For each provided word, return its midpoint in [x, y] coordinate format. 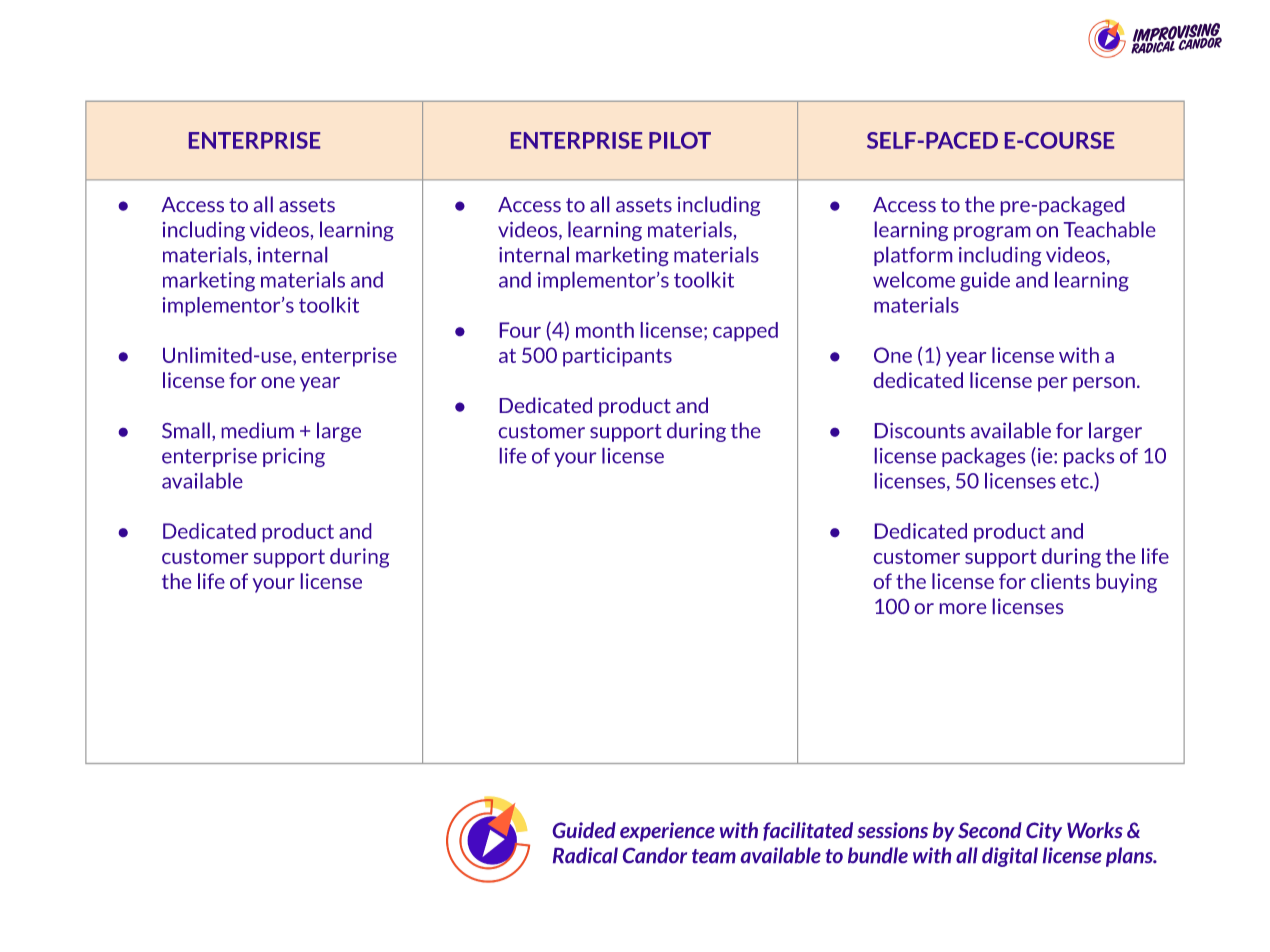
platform [913, 256]
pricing [294, 457]
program [992, 233]
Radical [585, 855]
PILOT [680, 140]
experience [667, 832]
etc [1076, 481]
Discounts [920, 430]
